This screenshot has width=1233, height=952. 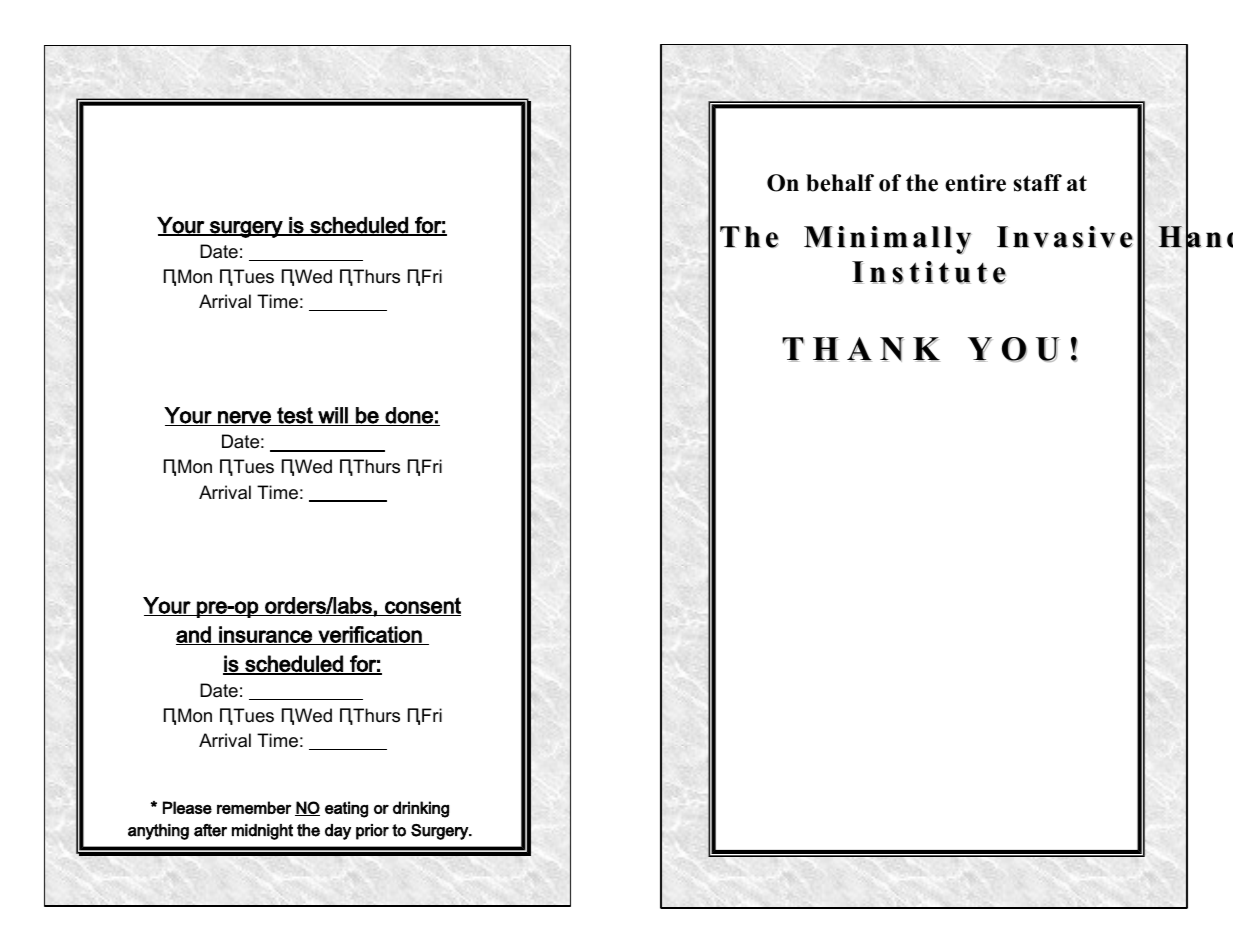 What do you see at coordinates (840, 183) in the screenshot?
I see `behalf` at bounding box center [840, 183].
